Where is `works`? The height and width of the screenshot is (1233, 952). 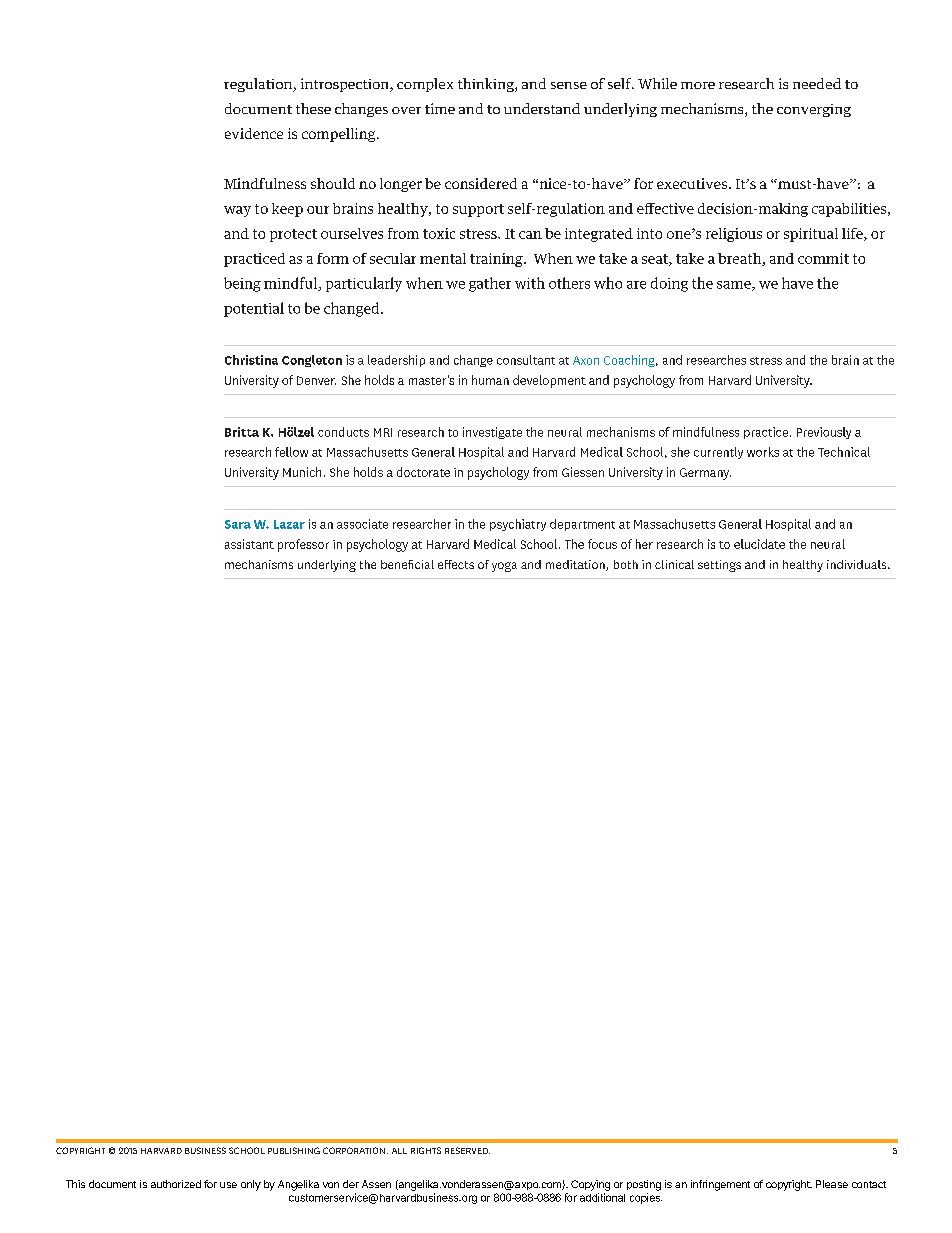 works is located at coordinates (763, 452).
